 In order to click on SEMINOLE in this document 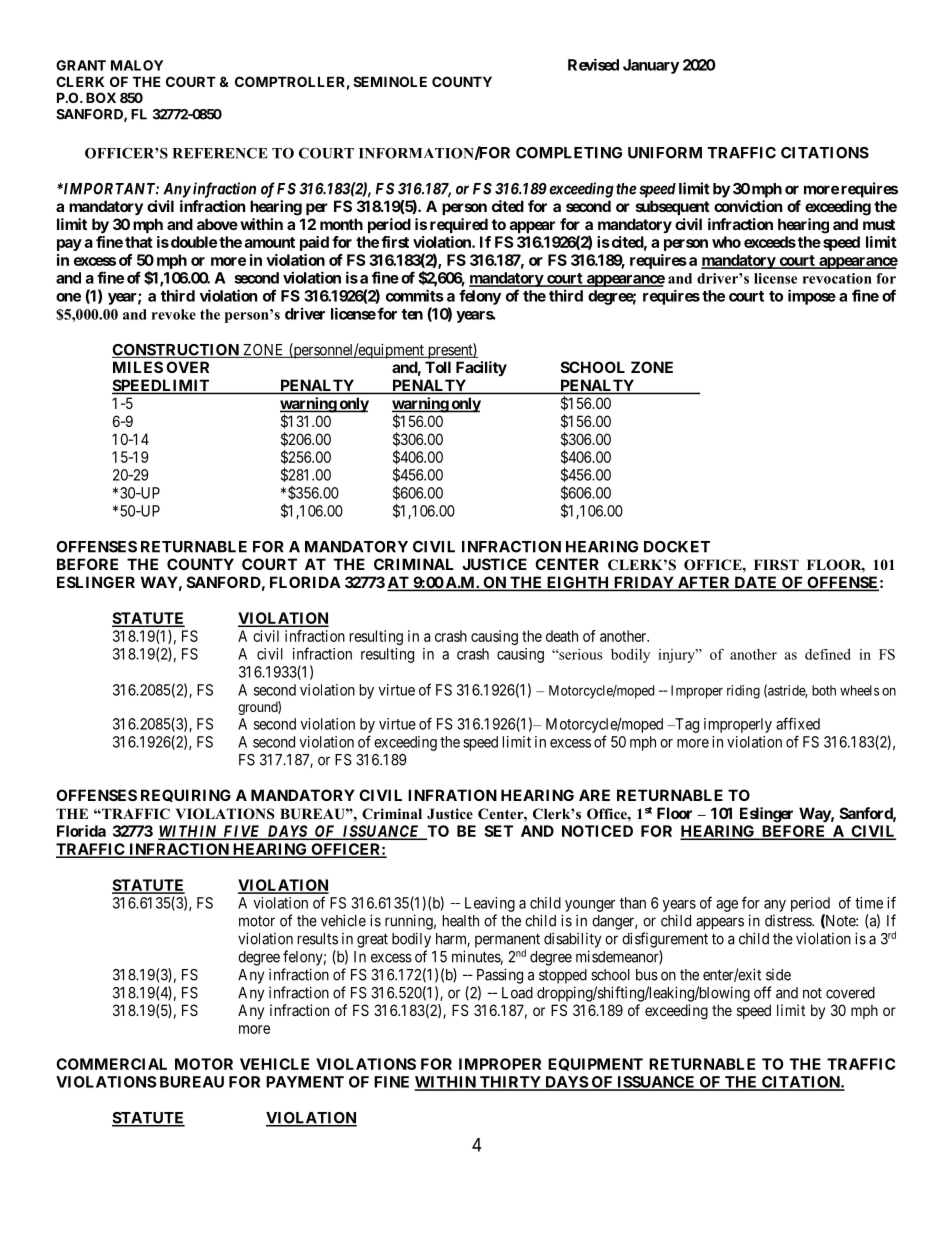, I will do `click(390, 81)`.
